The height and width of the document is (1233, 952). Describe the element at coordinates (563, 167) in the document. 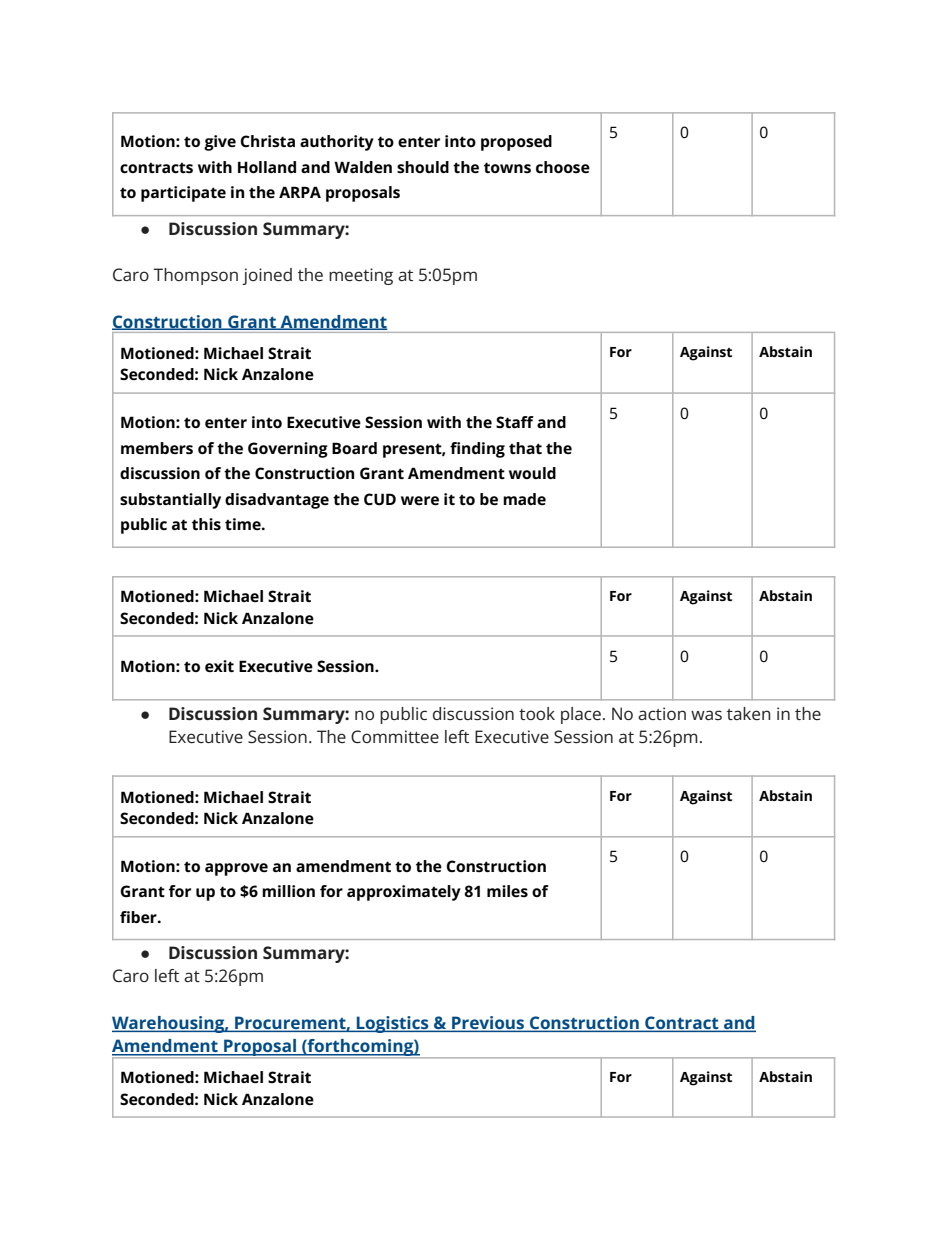

I see `choose` at that location.
